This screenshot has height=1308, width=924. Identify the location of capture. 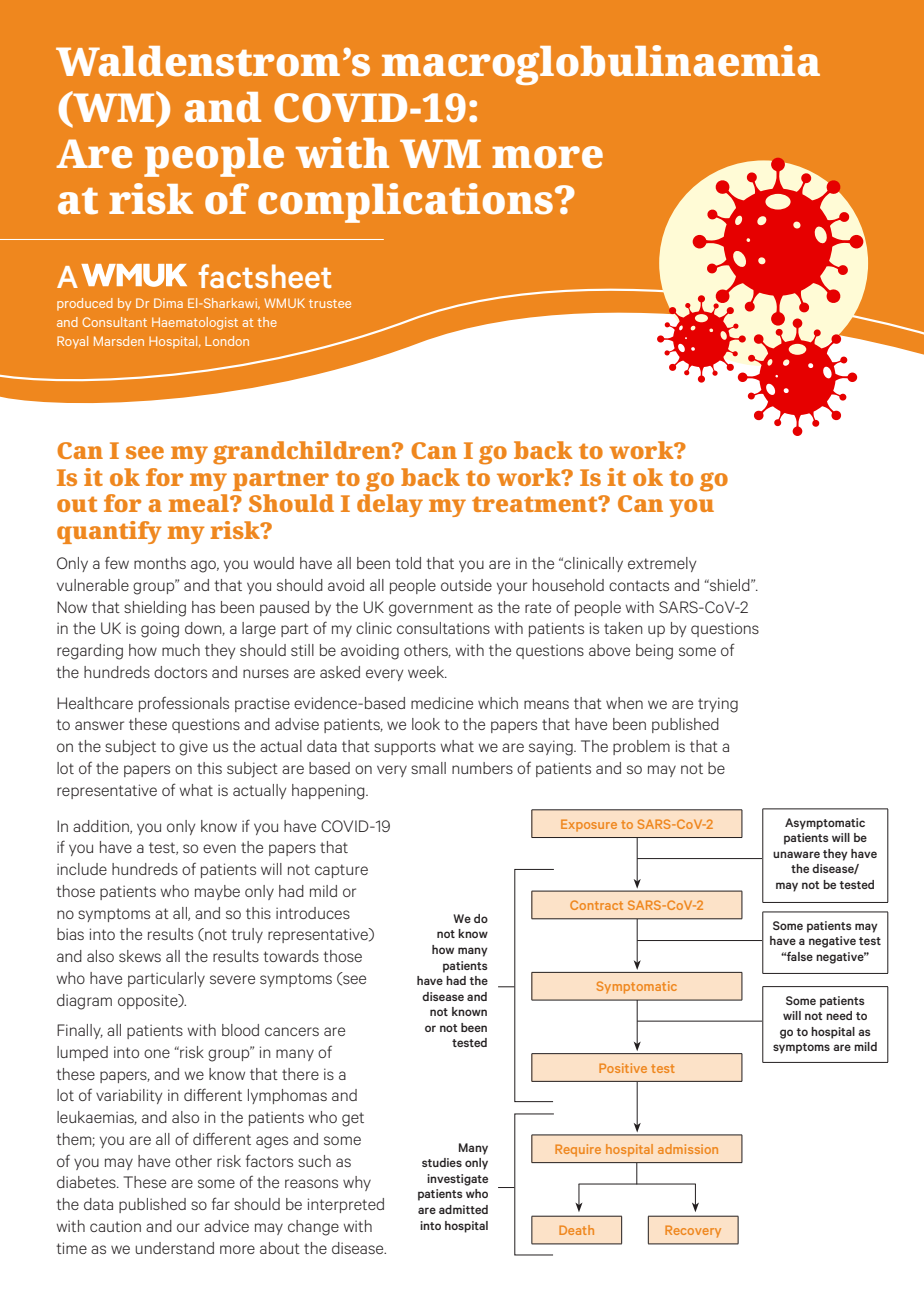
(341, 871).
